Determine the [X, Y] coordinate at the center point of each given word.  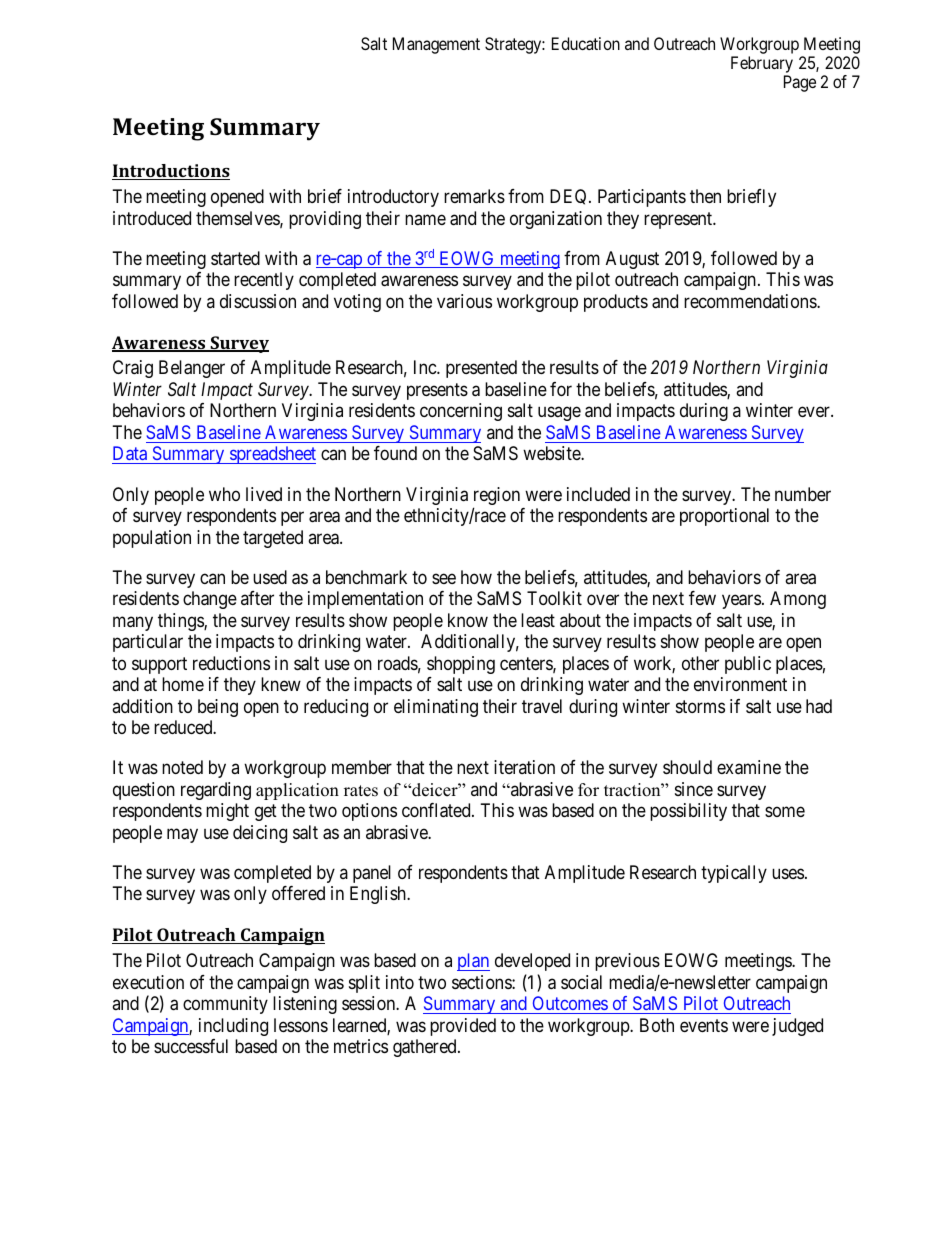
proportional [724, 517]
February [762, 66]
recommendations [751, 301]
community [225, 1005]
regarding [216, 791]
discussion [258, 301]
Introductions [171, 172]
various [464, 301]
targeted [273, 539]
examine [749, 767]
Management [436, 45]
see [444, 578]
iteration [524, 767]
